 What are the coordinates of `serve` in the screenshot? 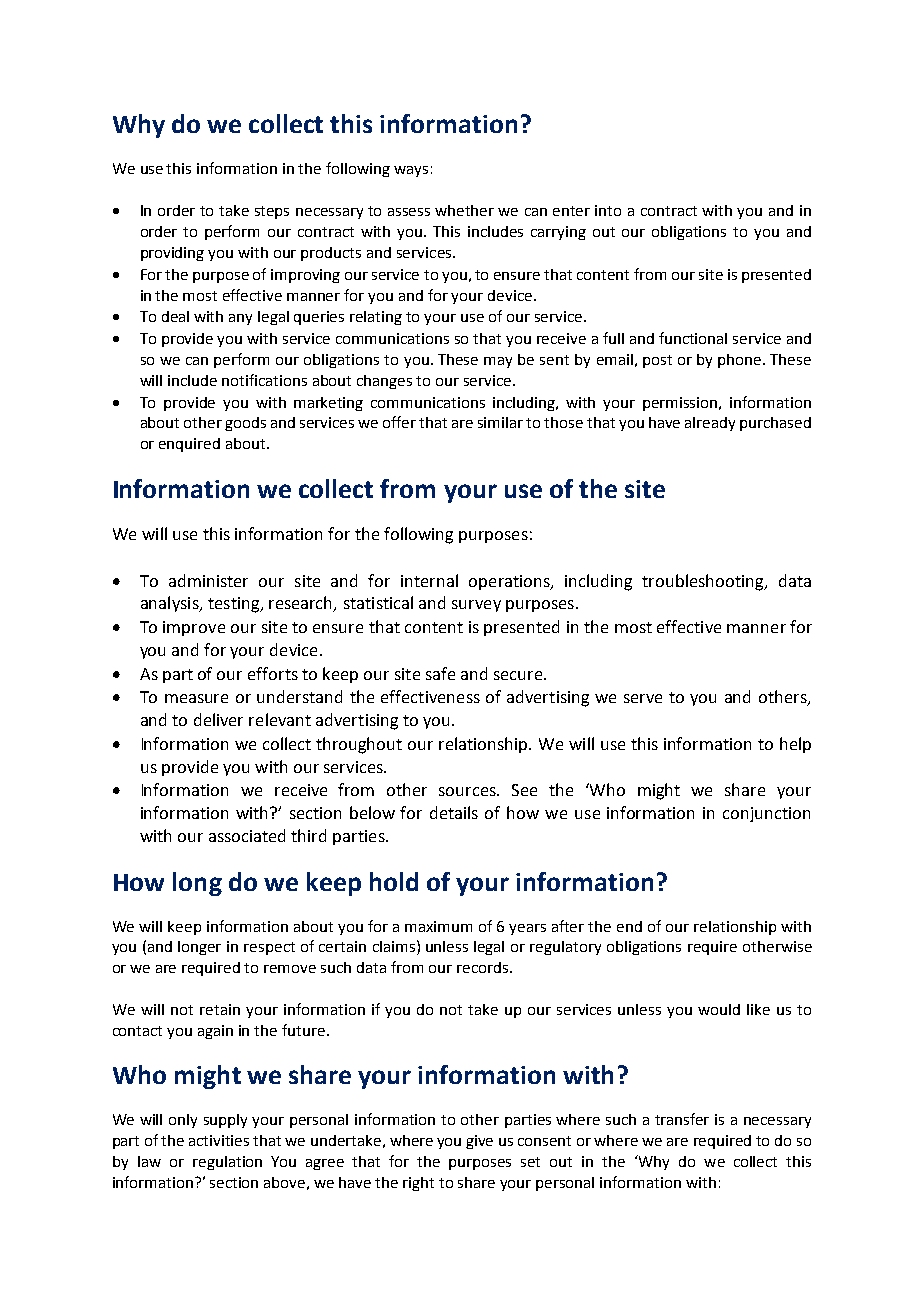 It's located at (643, 698).
